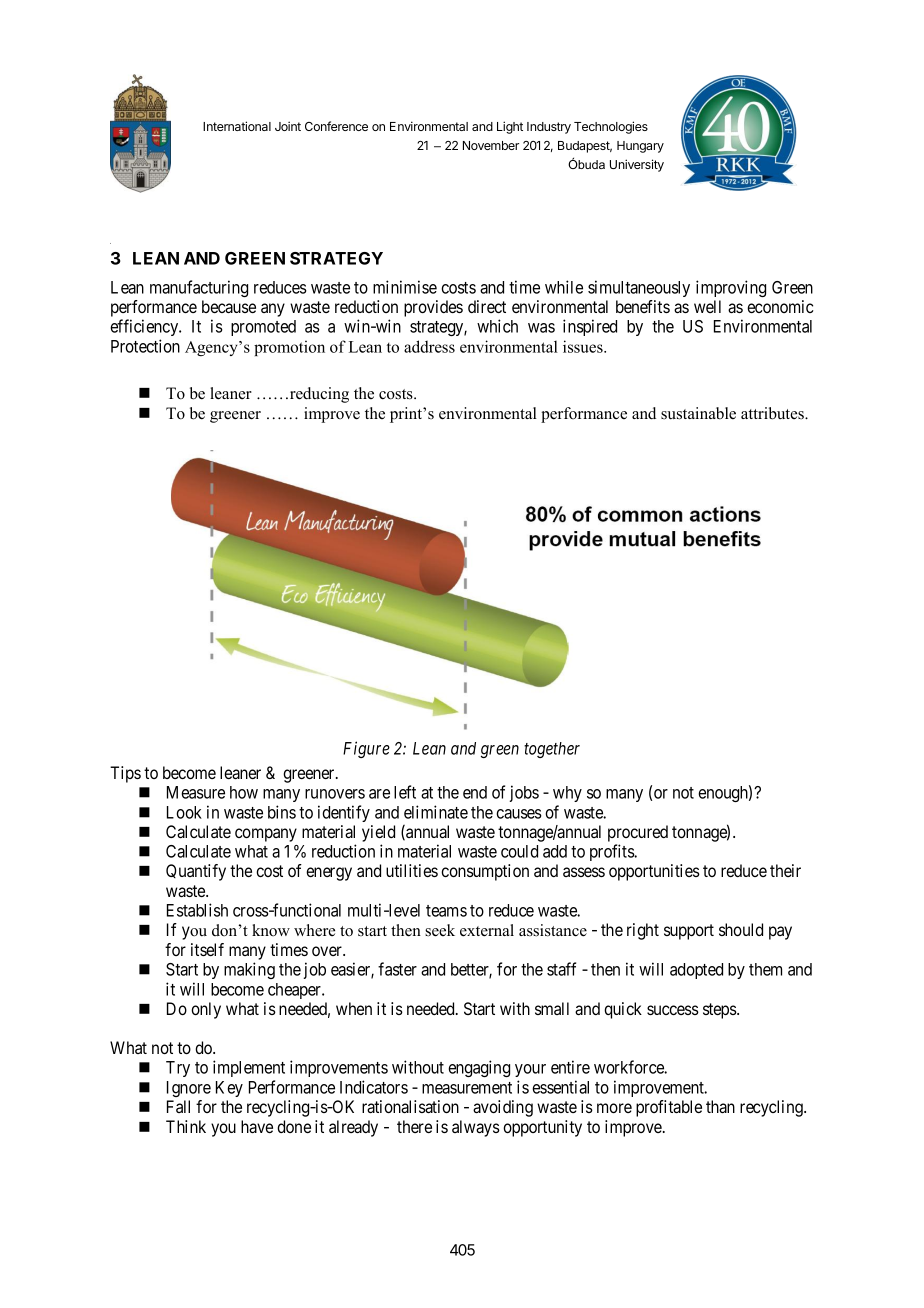  What do you see at coordinates (491, 145) in the page?
I see `November` at bounding box center [491, 145].
